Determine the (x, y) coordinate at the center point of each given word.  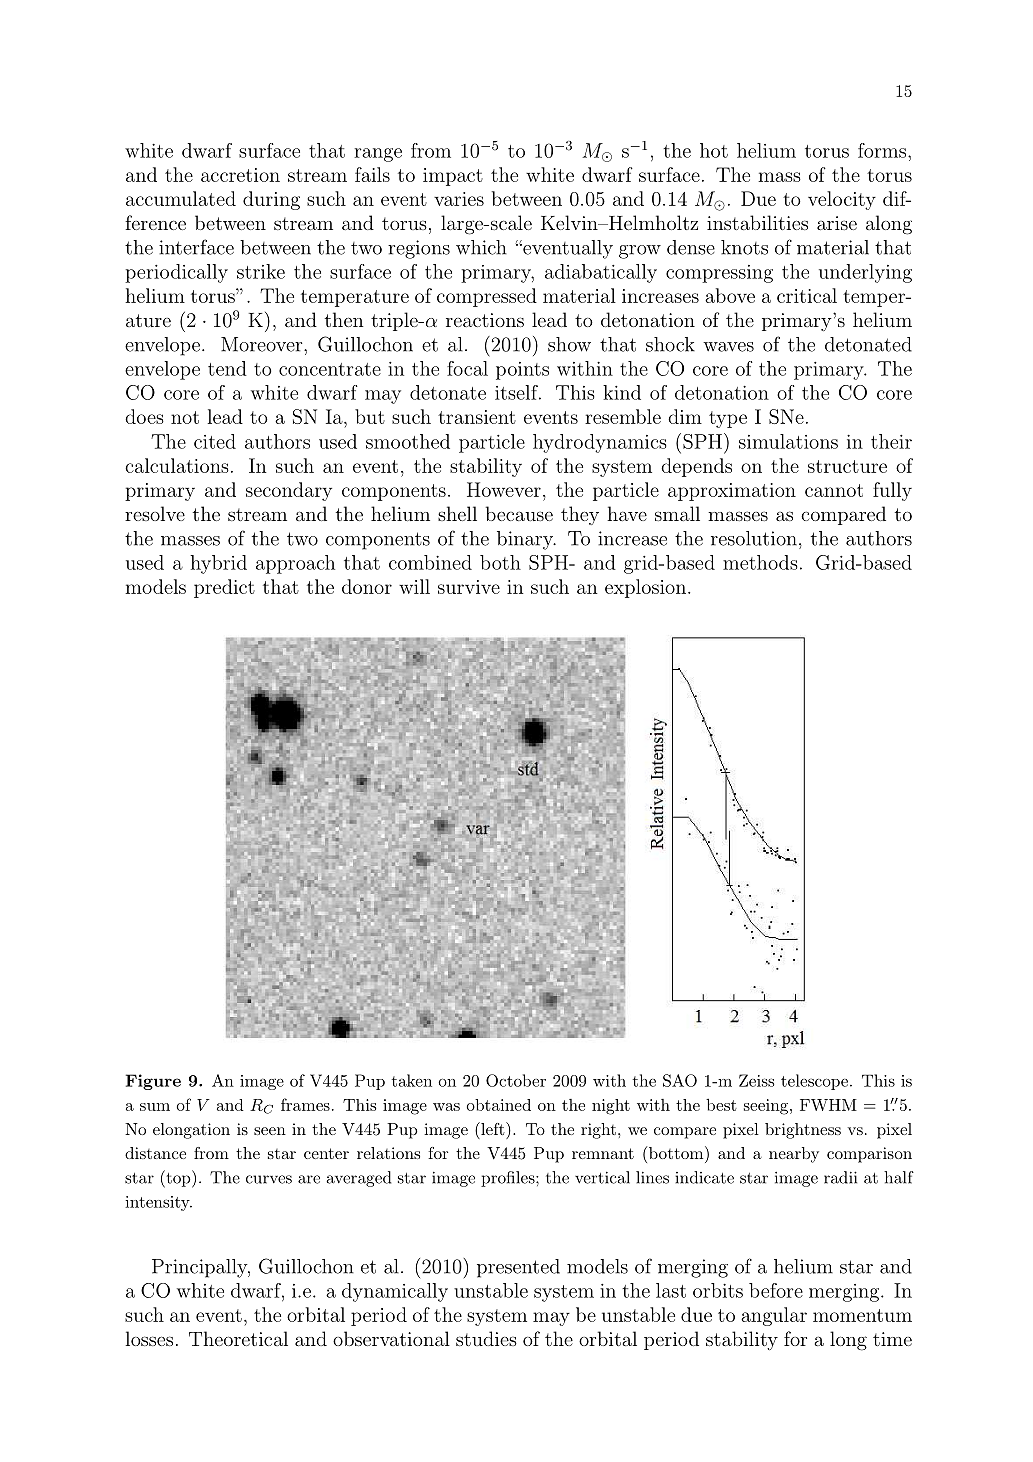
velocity (842, 200)
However (504, 489)
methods (760, 562)
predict (224, 588)
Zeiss (756, 1080)
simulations (788, 441)
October (516, 1080)
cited (215, 441)
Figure (153, 1082)
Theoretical (238, 1338)
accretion (240, 175)
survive (469, 587)
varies (459, 199)
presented (518, 1268)
